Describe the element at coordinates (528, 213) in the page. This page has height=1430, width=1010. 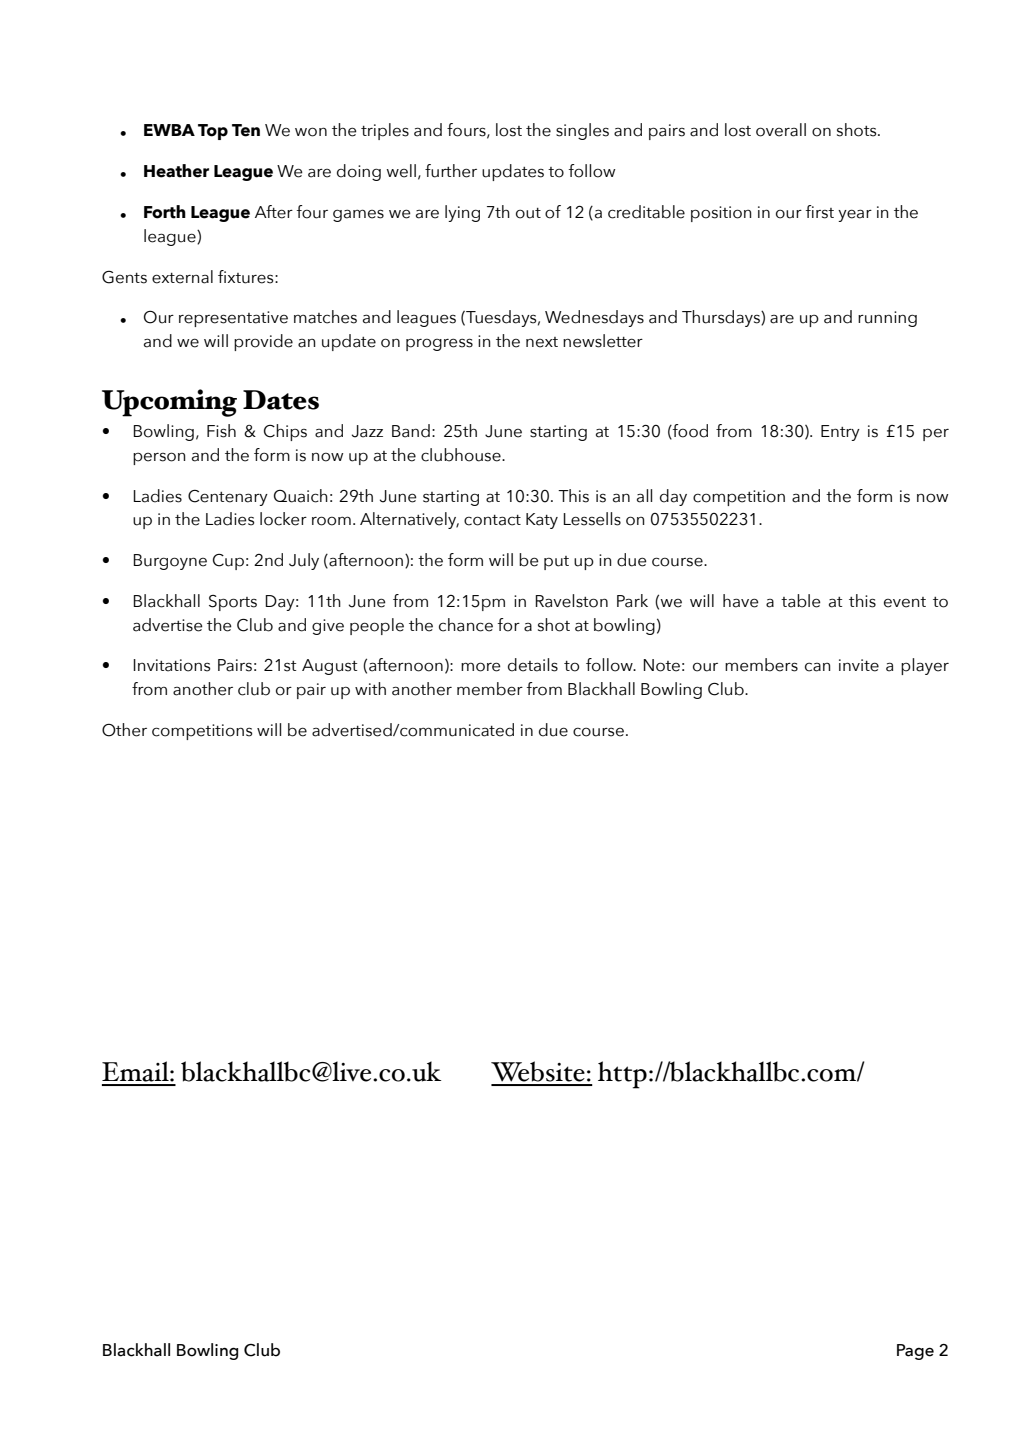
I see `out` at that location.
